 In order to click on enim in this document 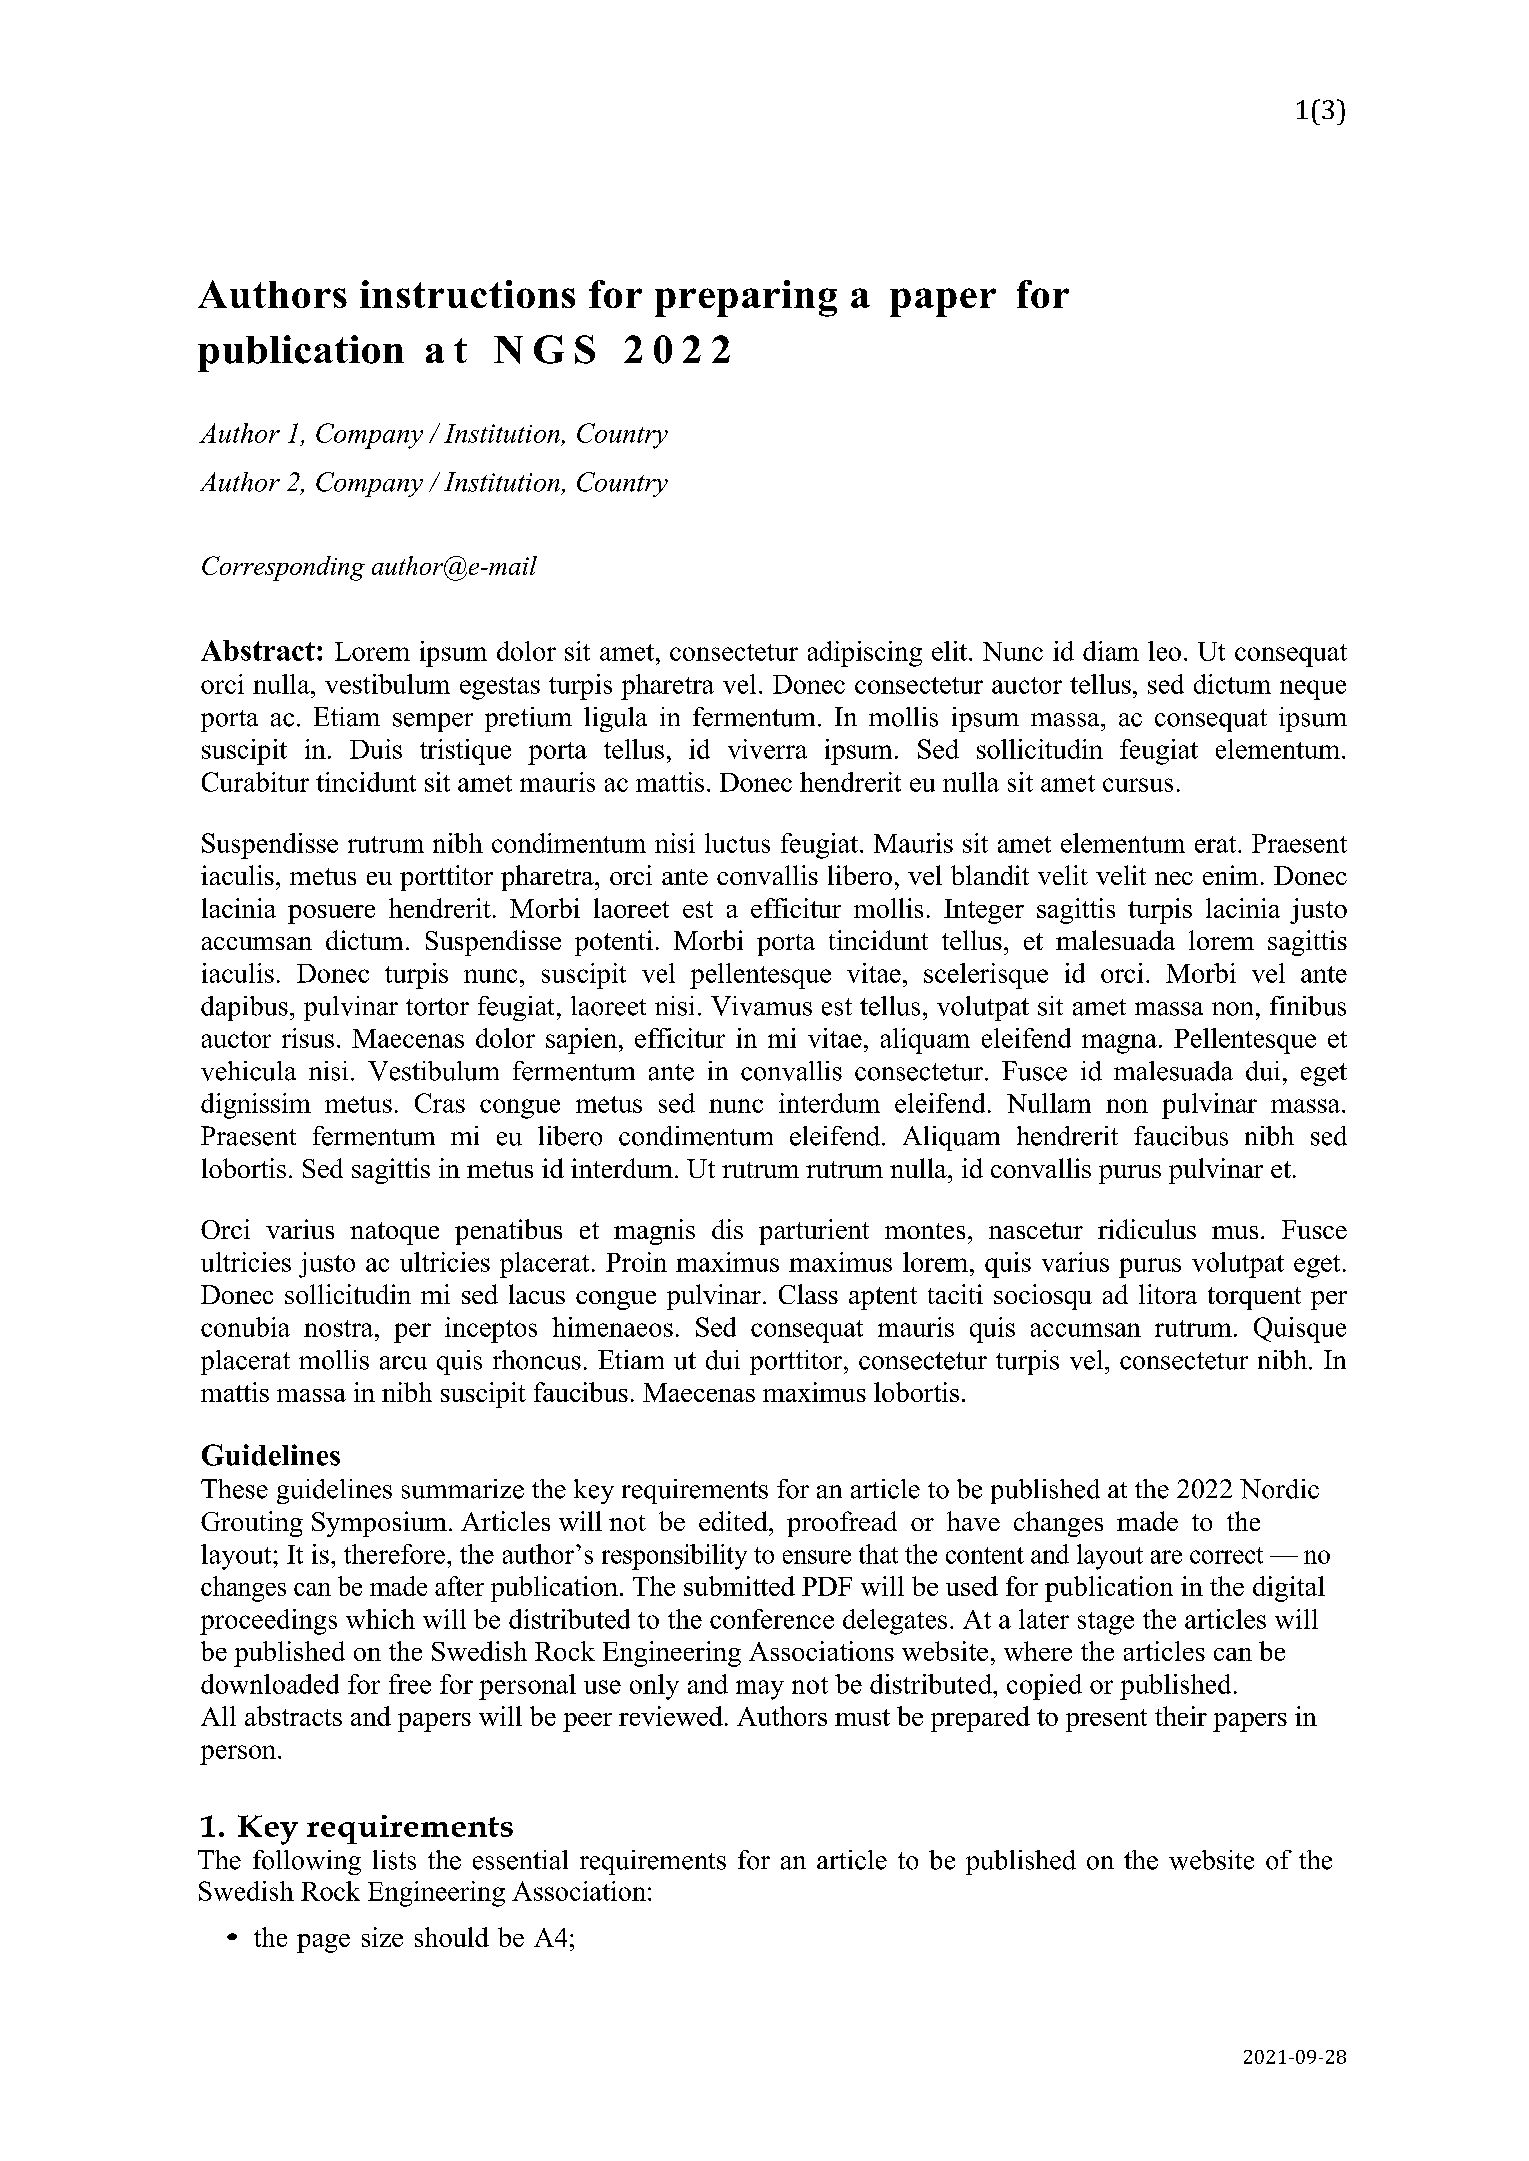, I will do `click(1230, 875)`.
